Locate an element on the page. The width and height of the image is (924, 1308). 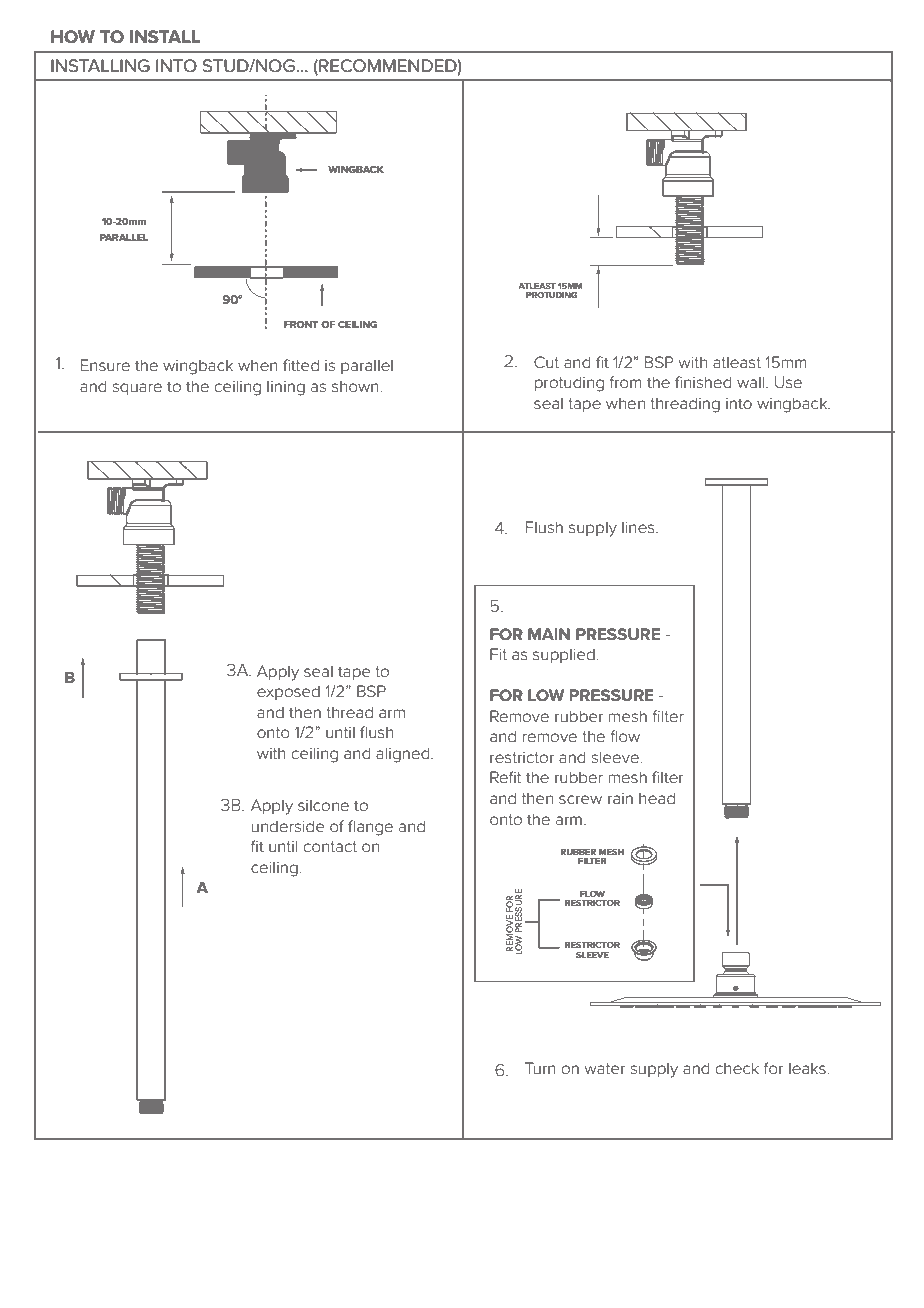
underside is located at coordinates (288, 826).
